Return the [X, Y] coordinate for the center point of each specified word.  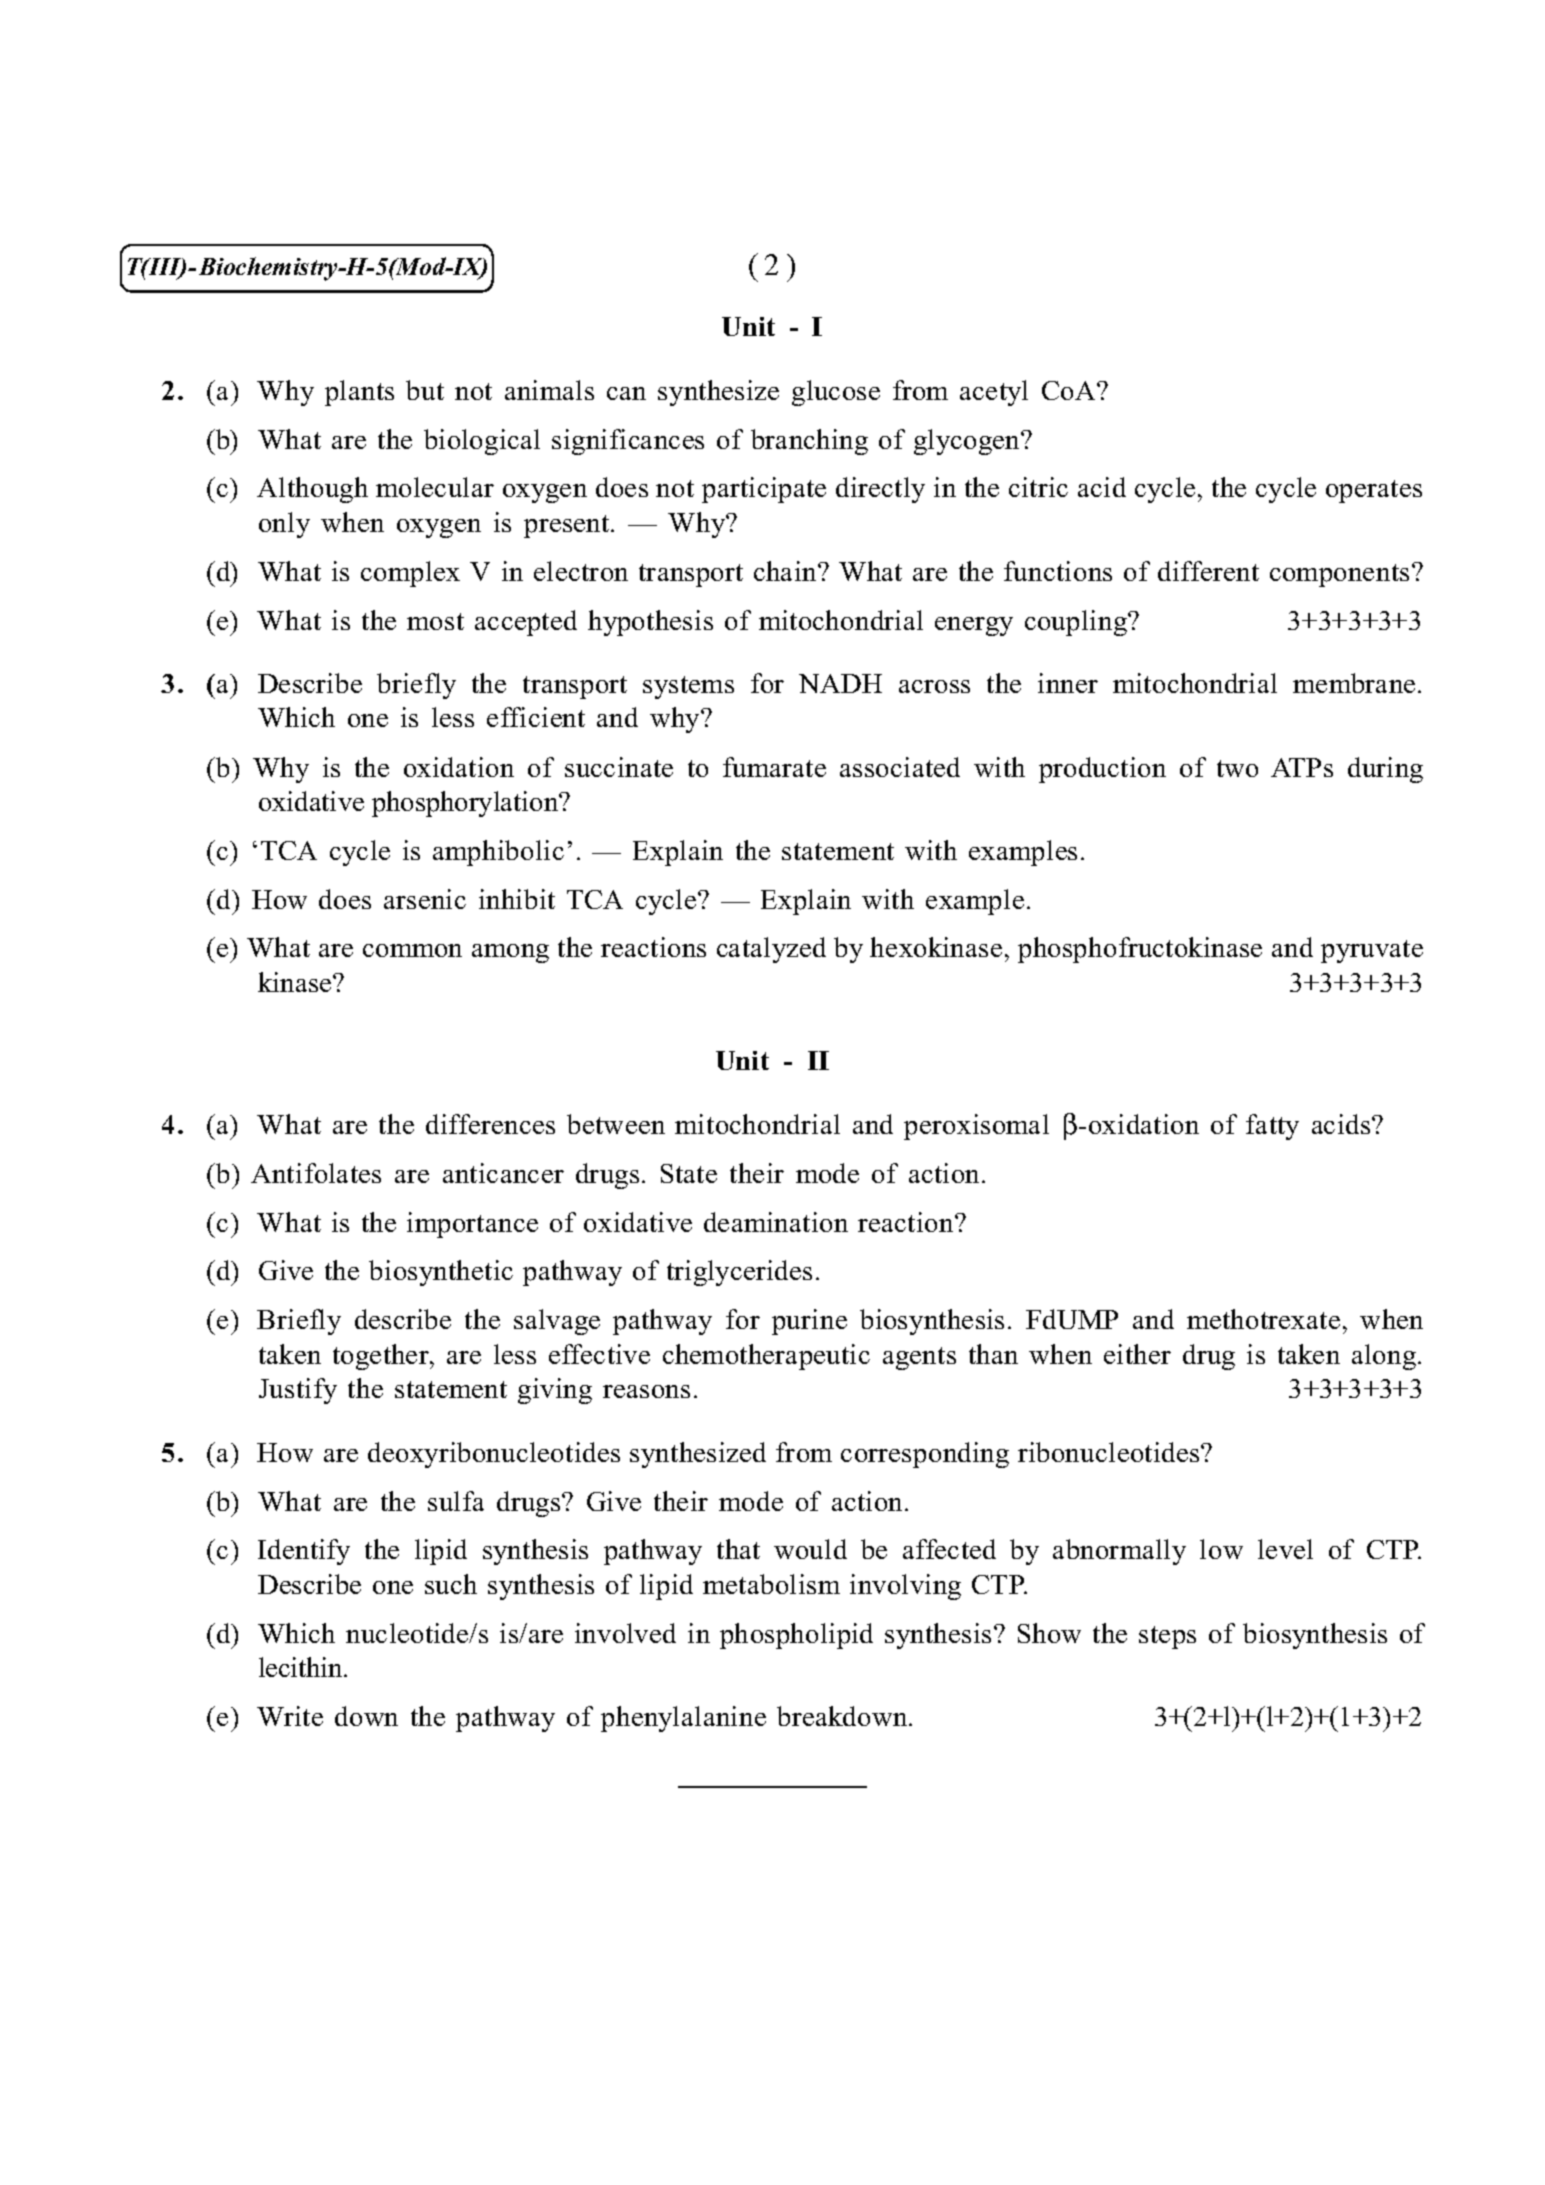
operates [1374, 491]
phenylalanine [683, 1719]
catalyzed [771, 950]
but [425, 390]
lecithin [302, 1667]
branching [809, 442]
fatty [1272, 1127]
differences [490, 1124]
